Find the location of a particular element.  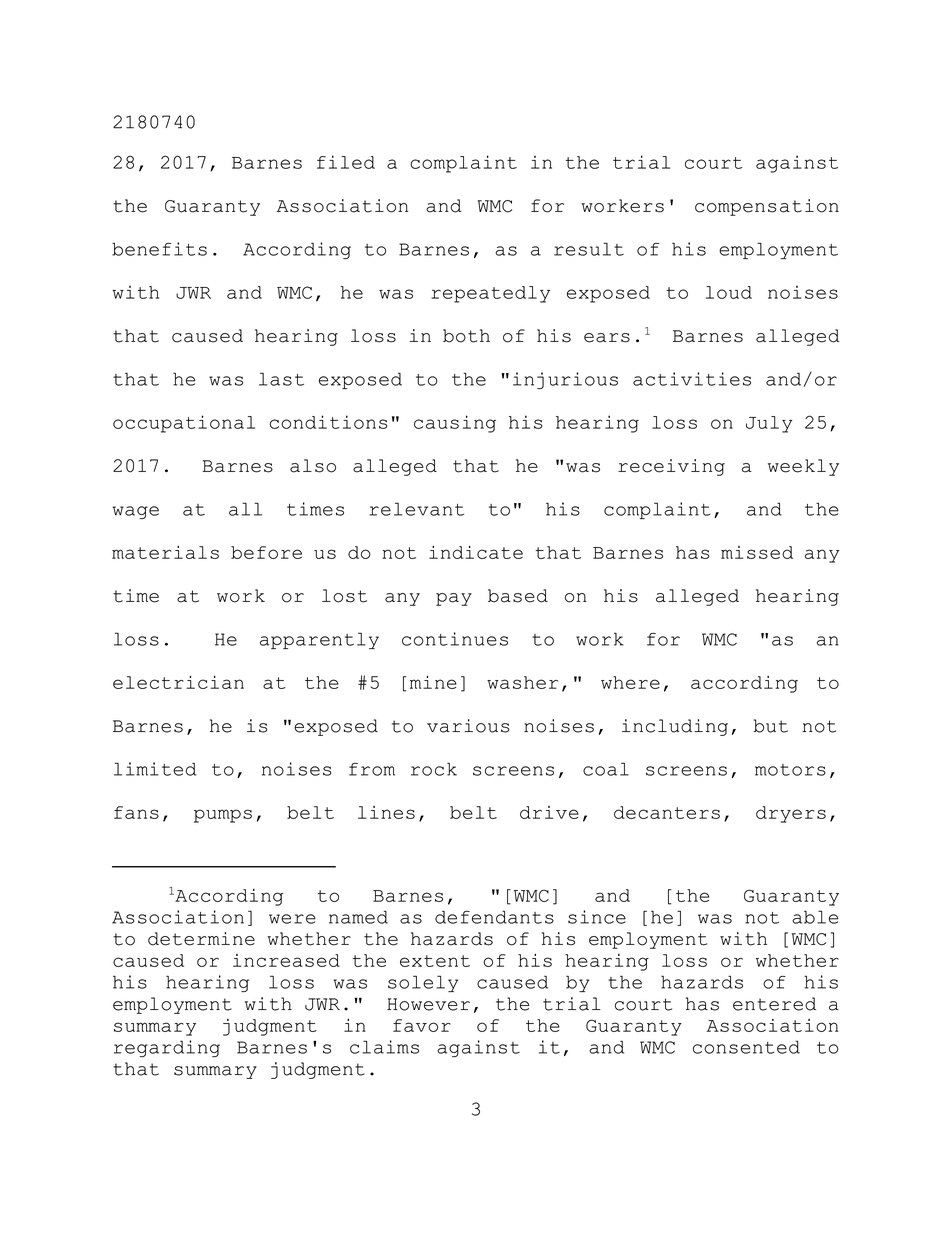

various is located at coordinates (468, 726).
